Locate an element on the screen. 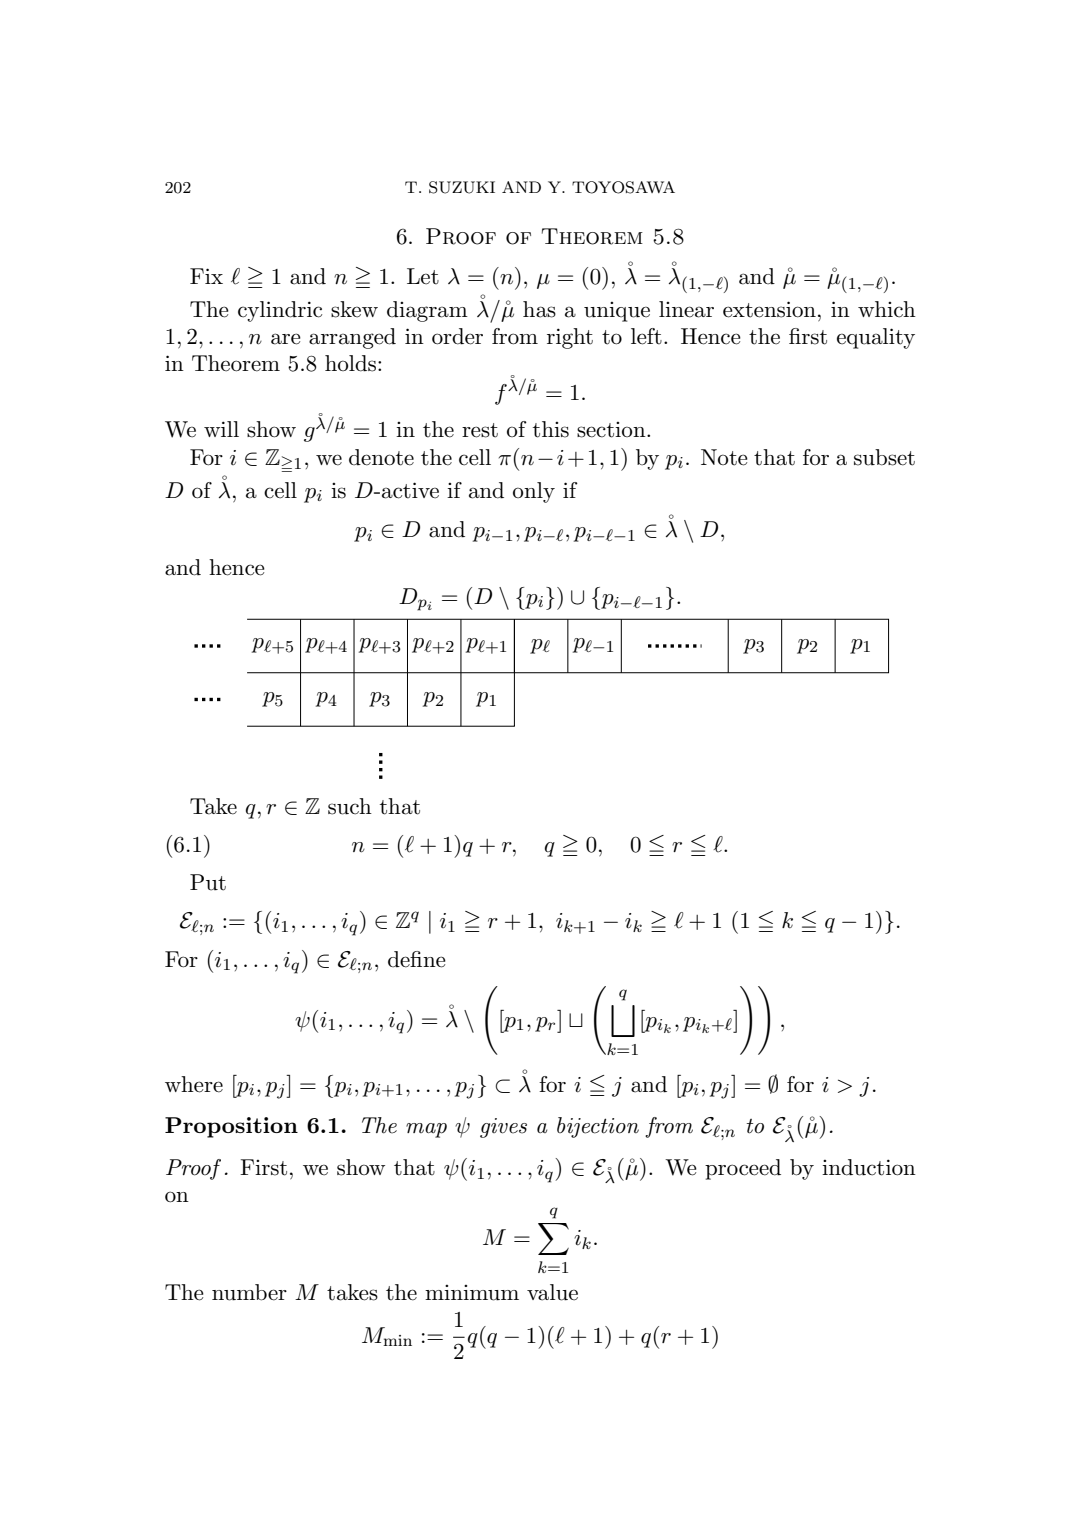 Image resolution: width=1081 pixels, height=1527 pixels. define is located at coordinates (417, 959).
